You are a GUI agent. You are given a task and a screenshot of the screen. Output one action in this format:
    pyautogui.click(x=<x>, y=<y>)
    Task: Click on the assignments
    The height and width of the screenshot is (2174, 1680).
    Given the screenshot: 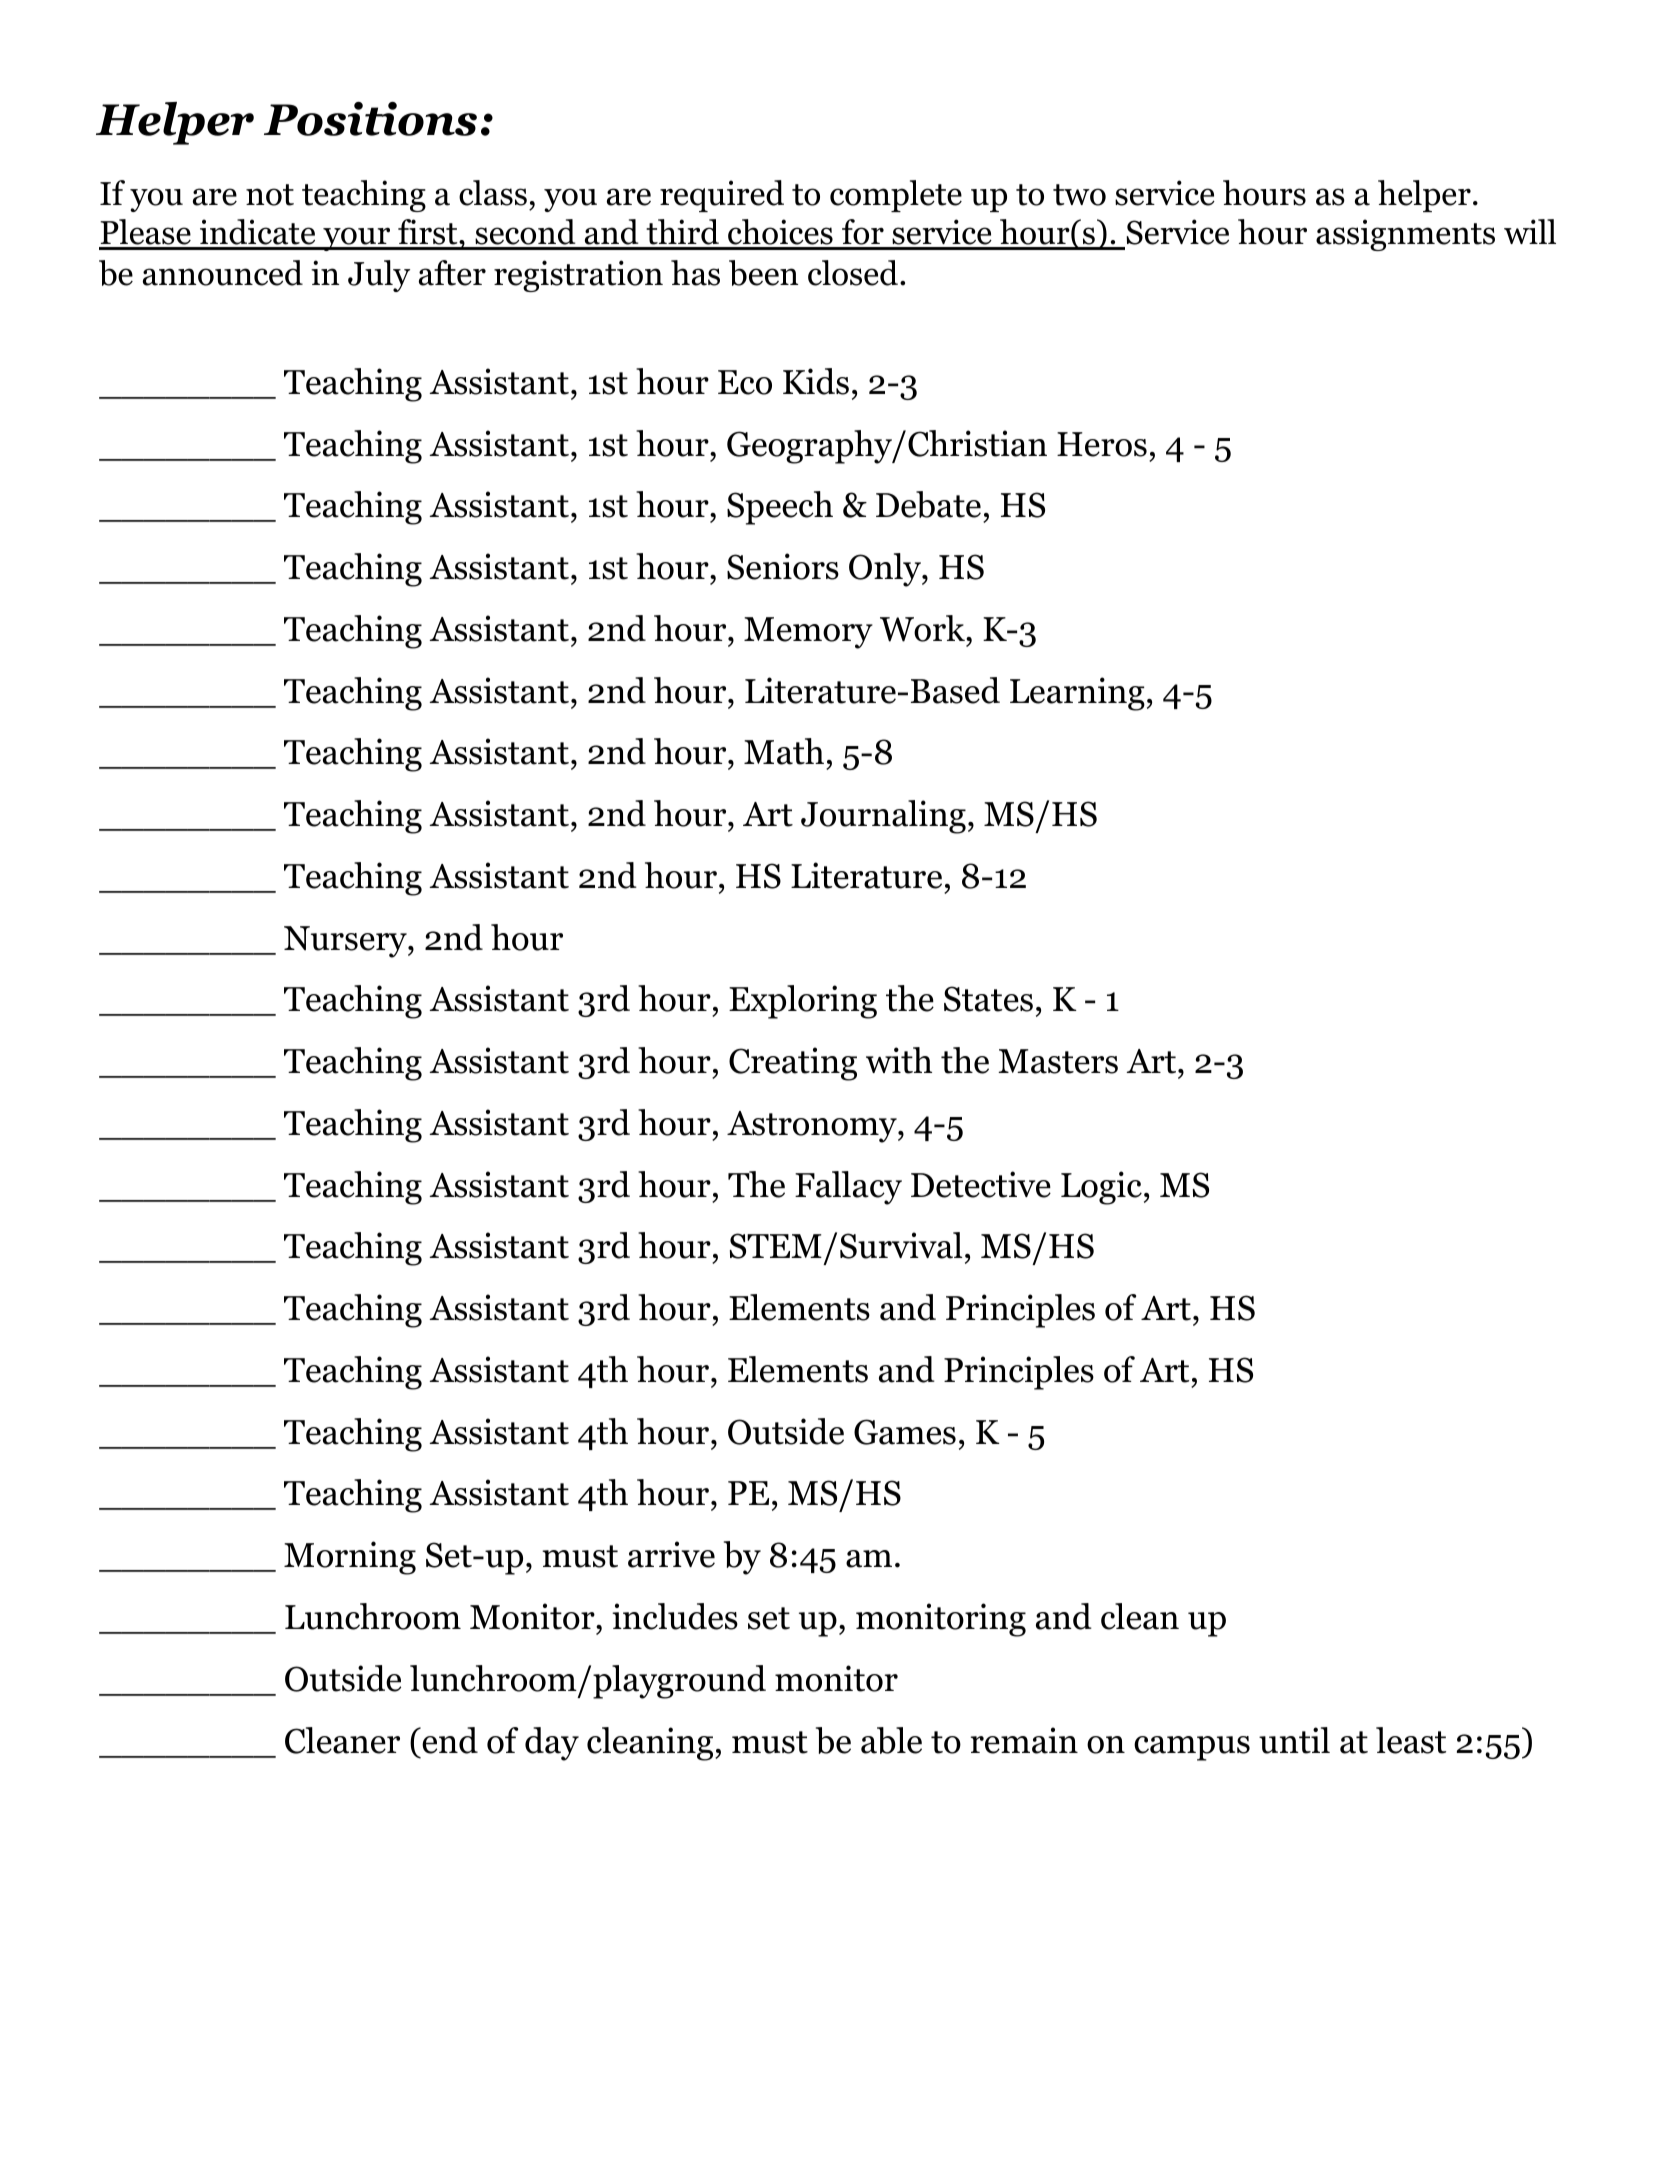 What is the action you would take?
    pyautogui.click(x=1405, y=235)
